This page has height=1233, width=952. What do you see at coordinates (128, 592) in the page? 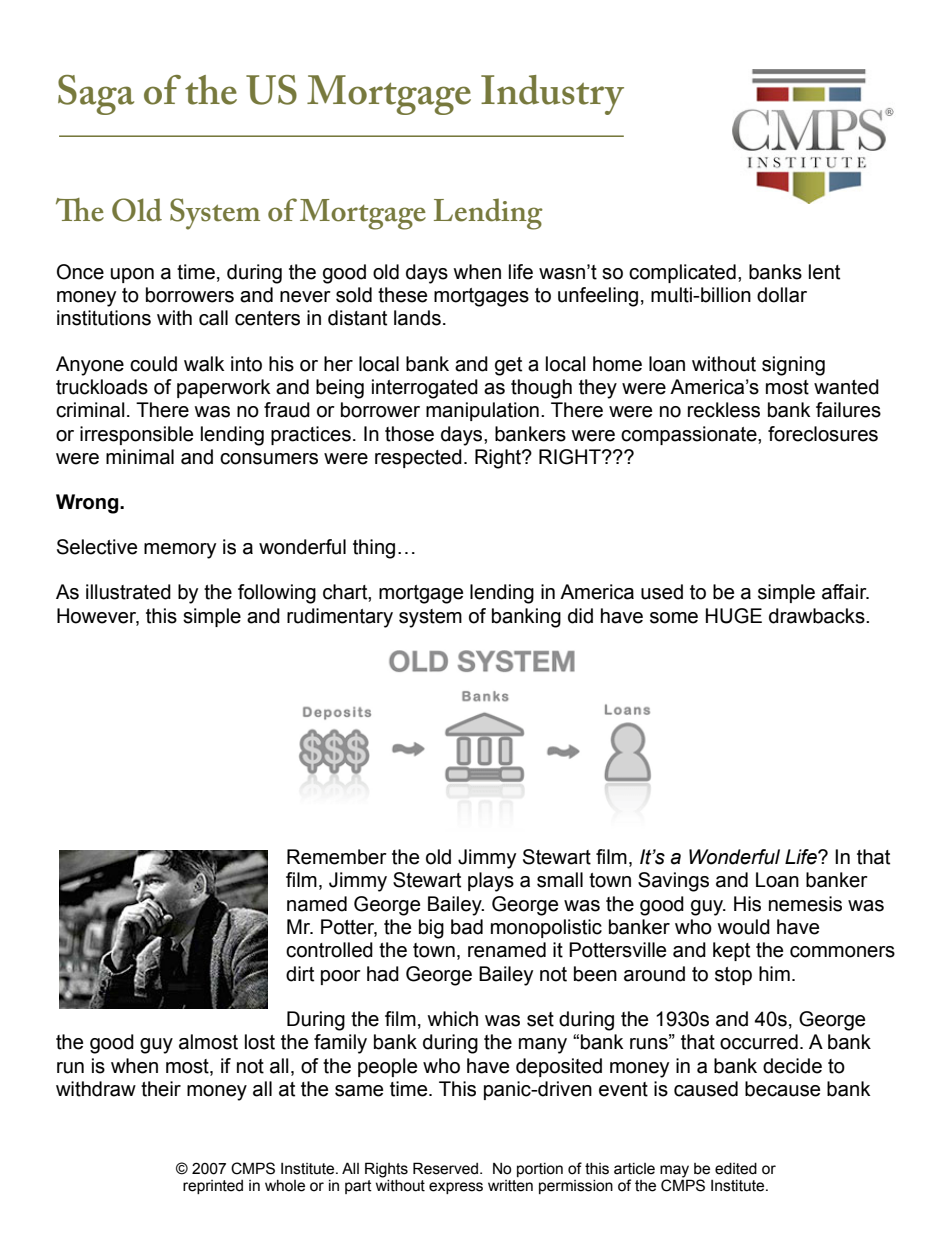
I see `illustrated` at bounding box center [128, 592].
